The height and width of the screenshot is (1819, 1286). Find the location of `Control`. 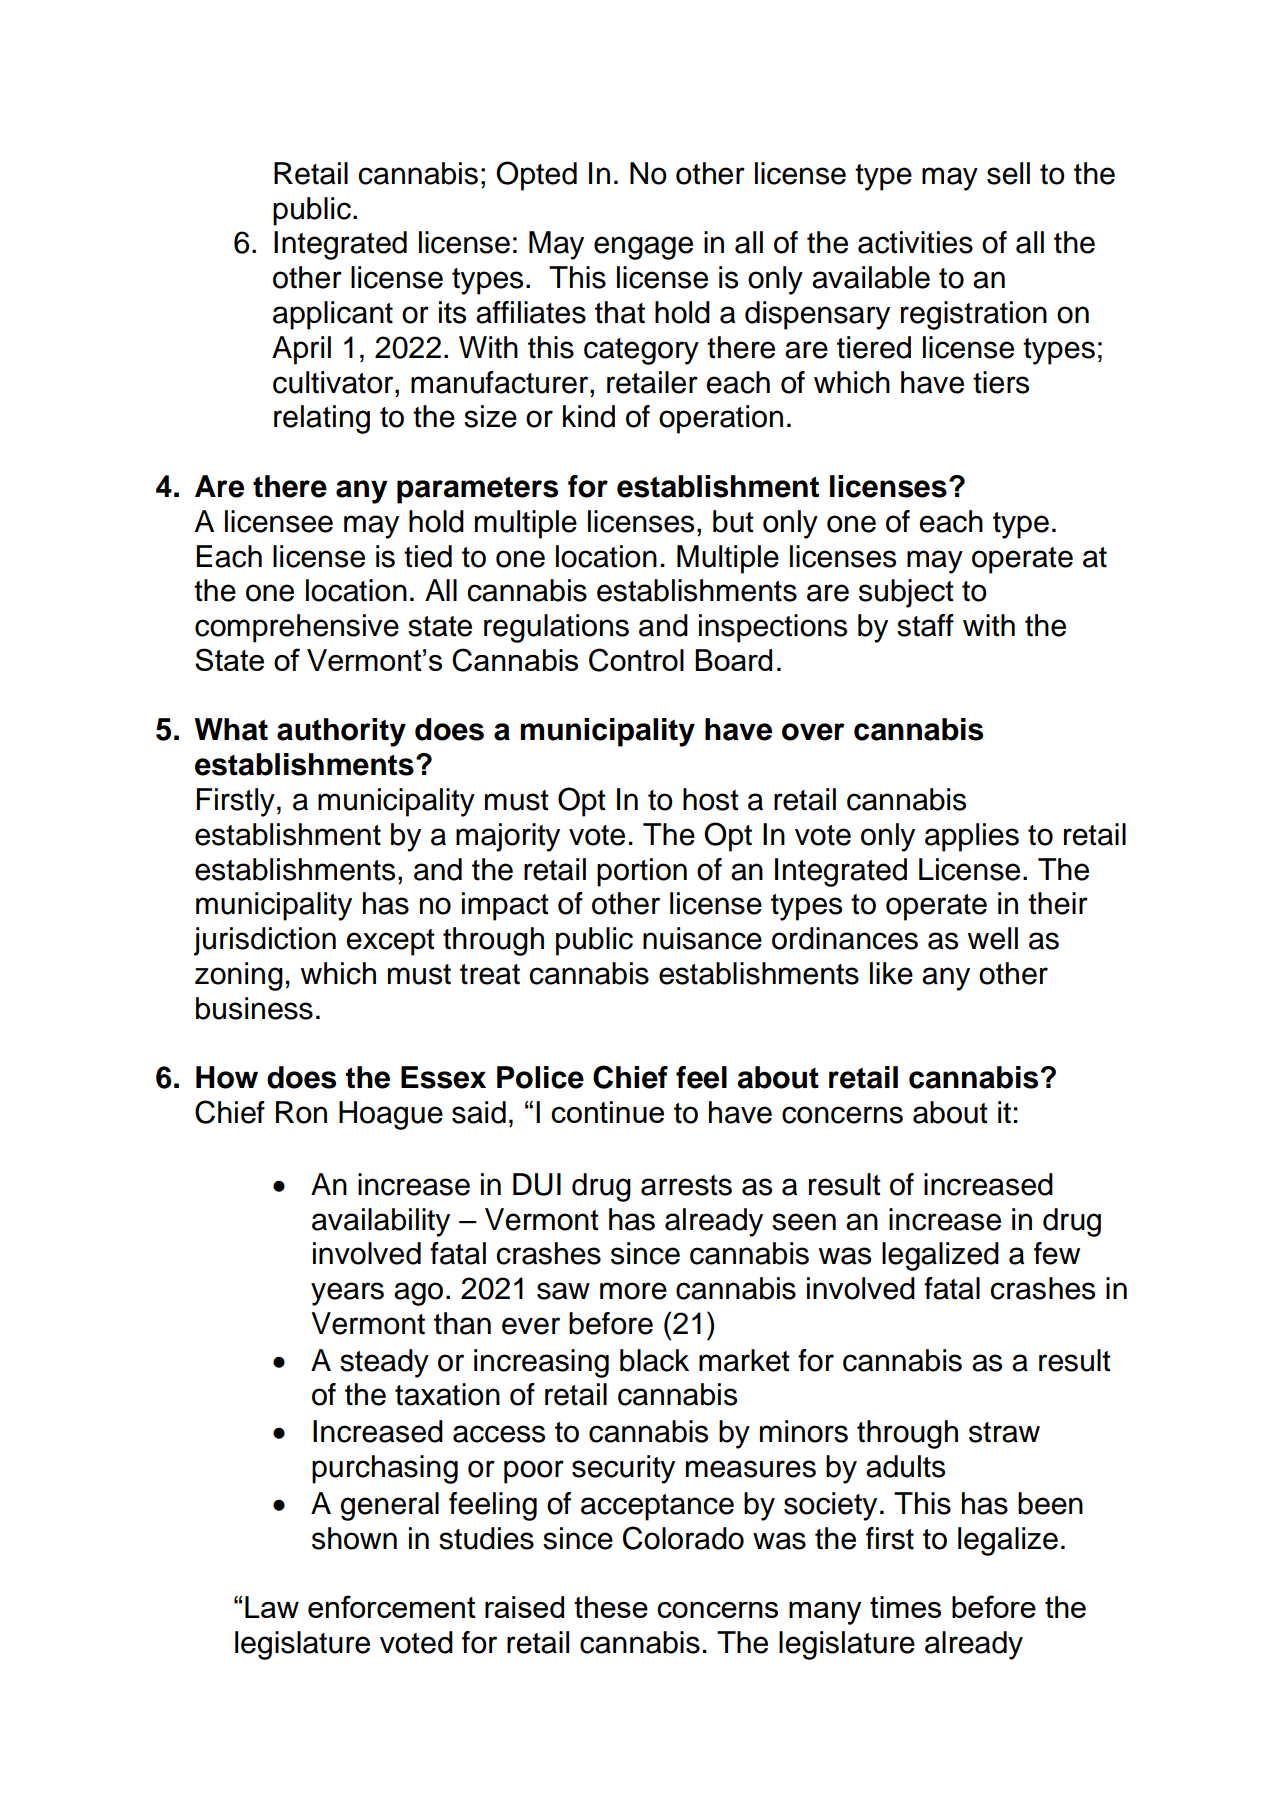

Control is located at coordinates (636, 660).
